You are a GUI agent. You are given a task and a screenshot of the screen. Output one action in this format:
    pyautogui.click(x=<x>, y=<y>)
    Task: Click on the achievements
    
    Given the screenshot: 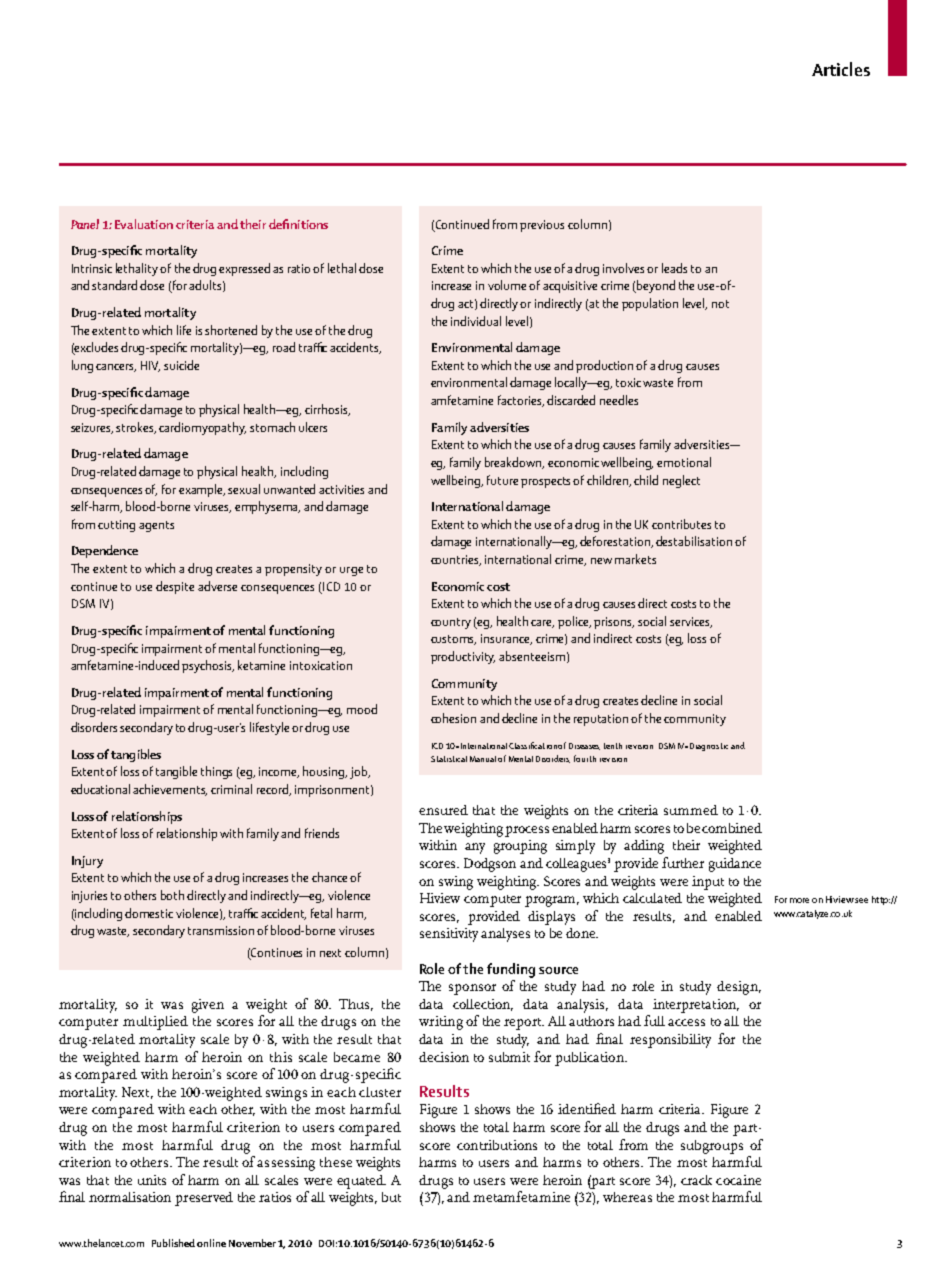 What is the action you would take?
    pyautogui.click(x=170, y=790)
